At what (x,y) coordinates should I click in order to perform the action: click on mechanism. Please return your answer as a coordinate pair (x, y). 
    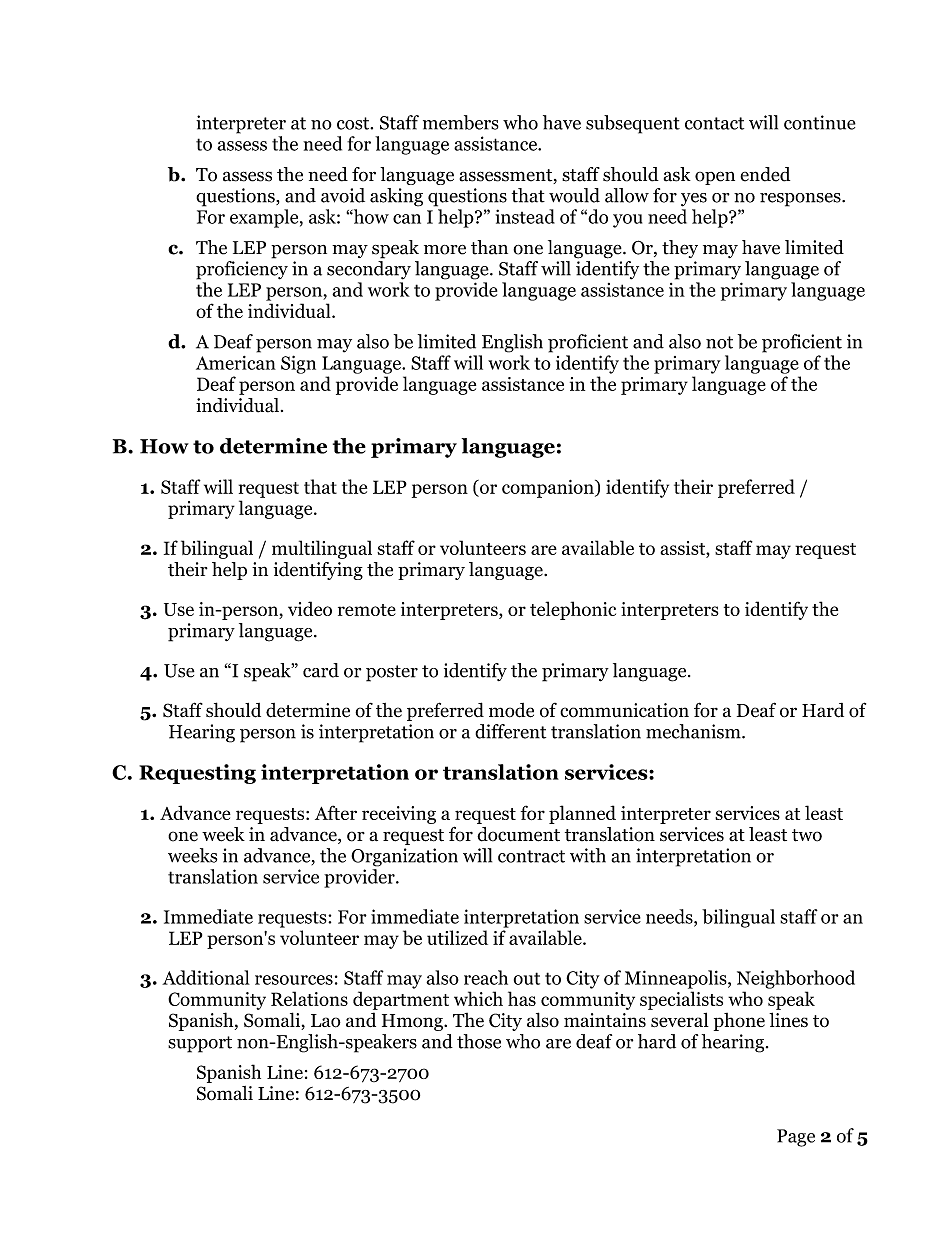
    Looking at the image, I should click on (694, 731).
